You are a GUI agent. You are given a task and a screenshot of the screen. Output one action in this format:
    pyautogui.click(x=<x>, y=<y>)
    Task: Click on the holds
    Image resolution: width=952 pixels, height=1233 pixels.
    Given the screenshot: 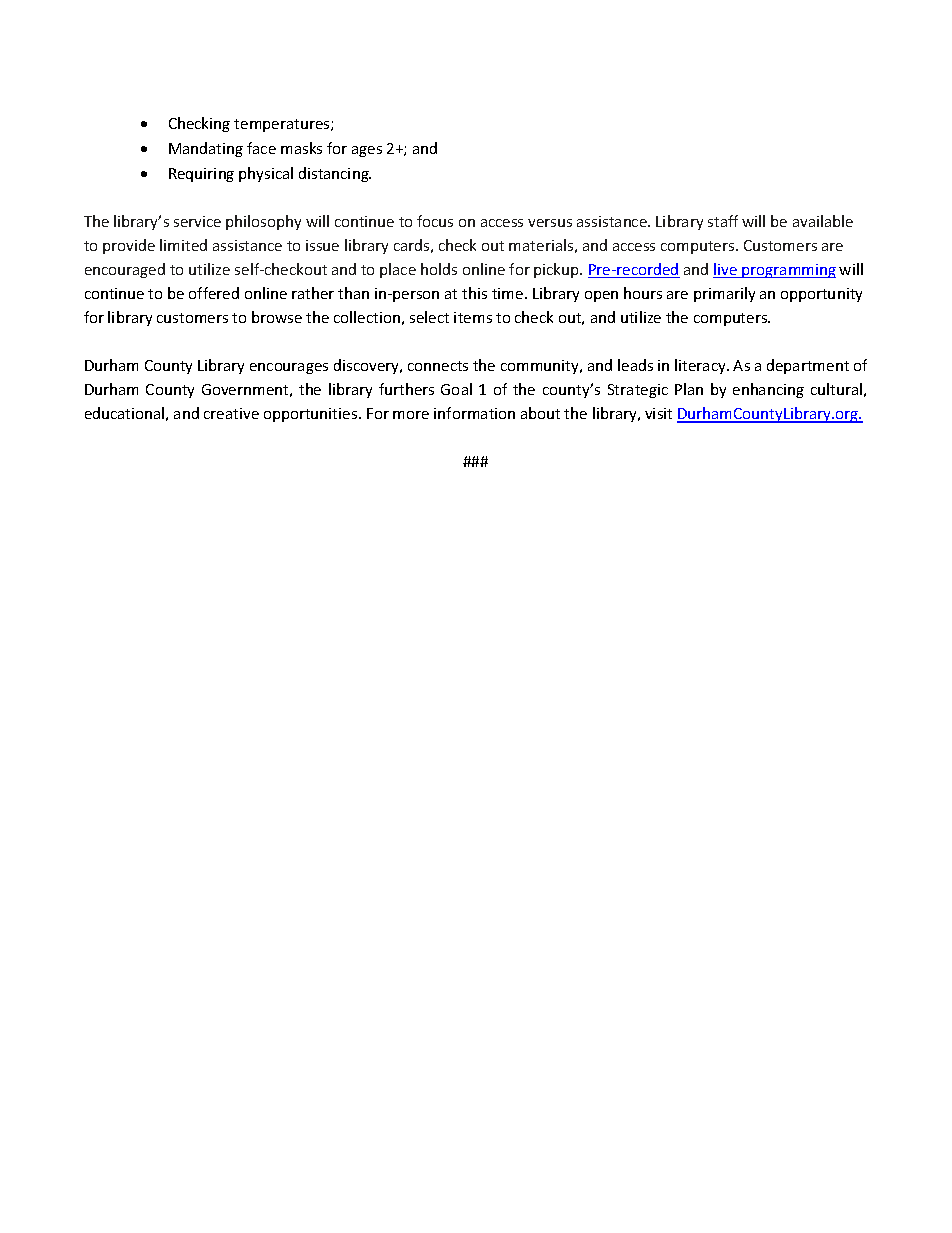 What is the action you would take?
    pyautogui.click(x=439, y=269)
